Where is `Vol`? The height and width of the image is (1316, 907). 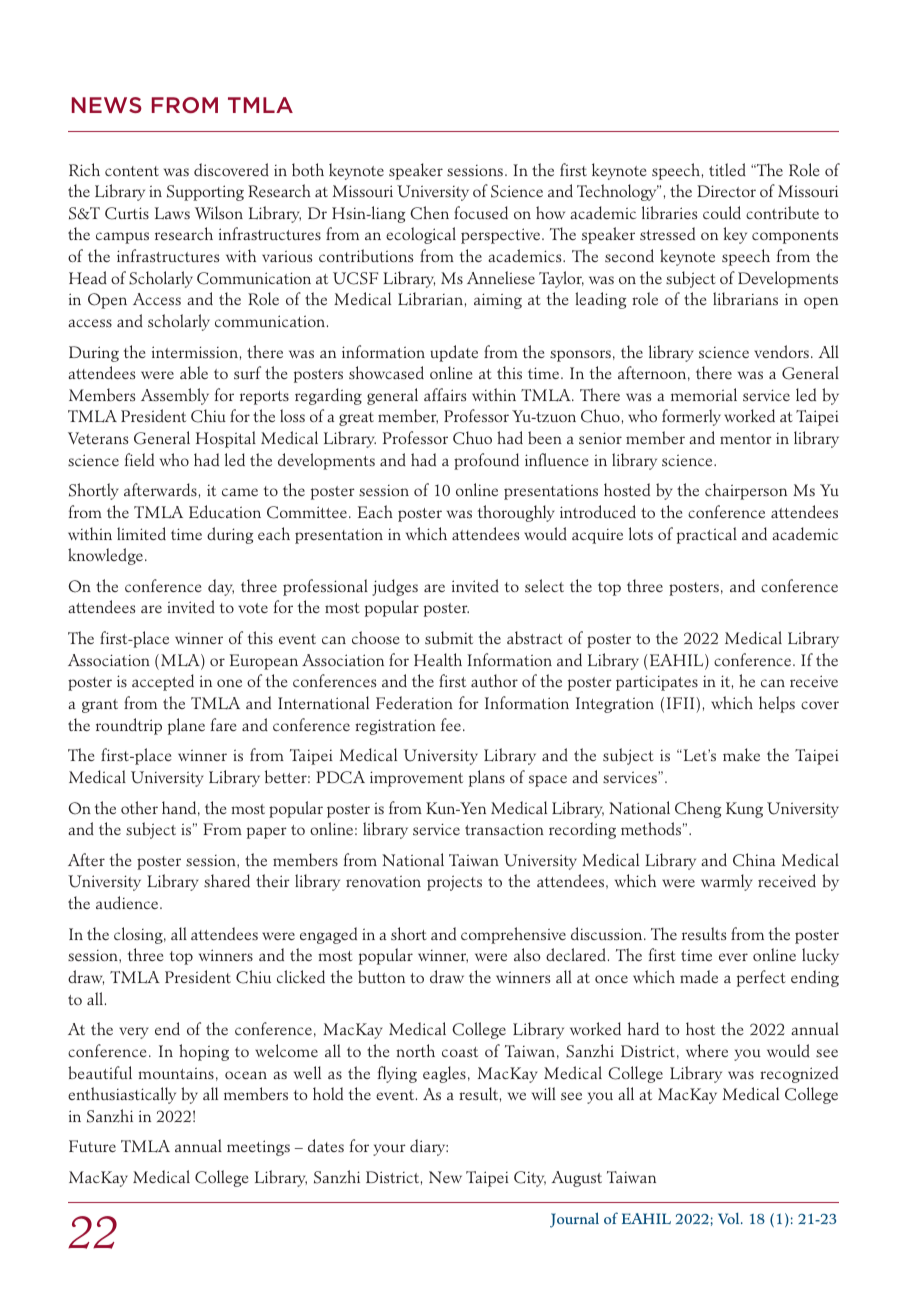 Vol is located at coordinates (730, 1218).
